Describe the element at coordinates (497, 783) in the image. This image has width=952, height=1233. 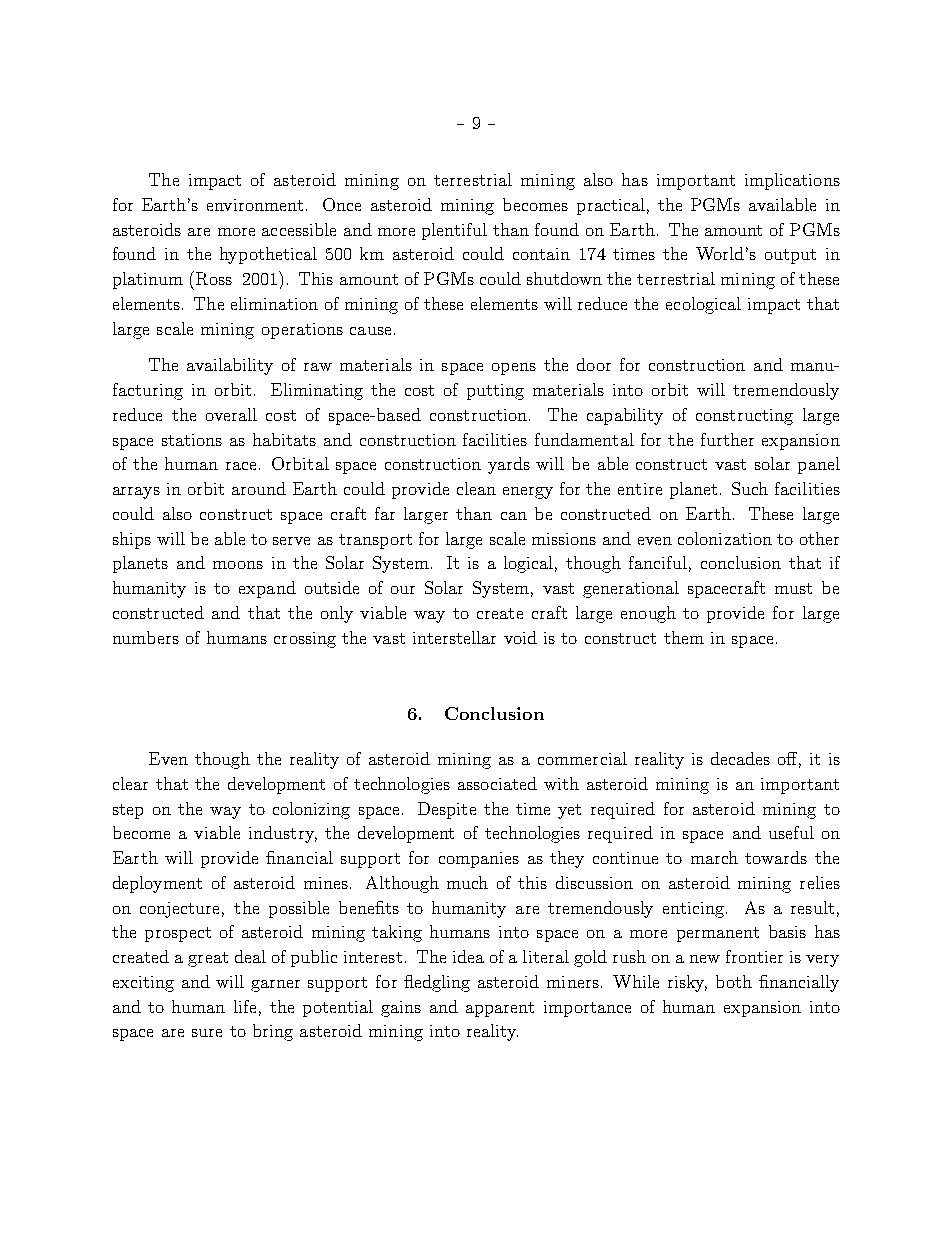
I see `associated` at that location.
